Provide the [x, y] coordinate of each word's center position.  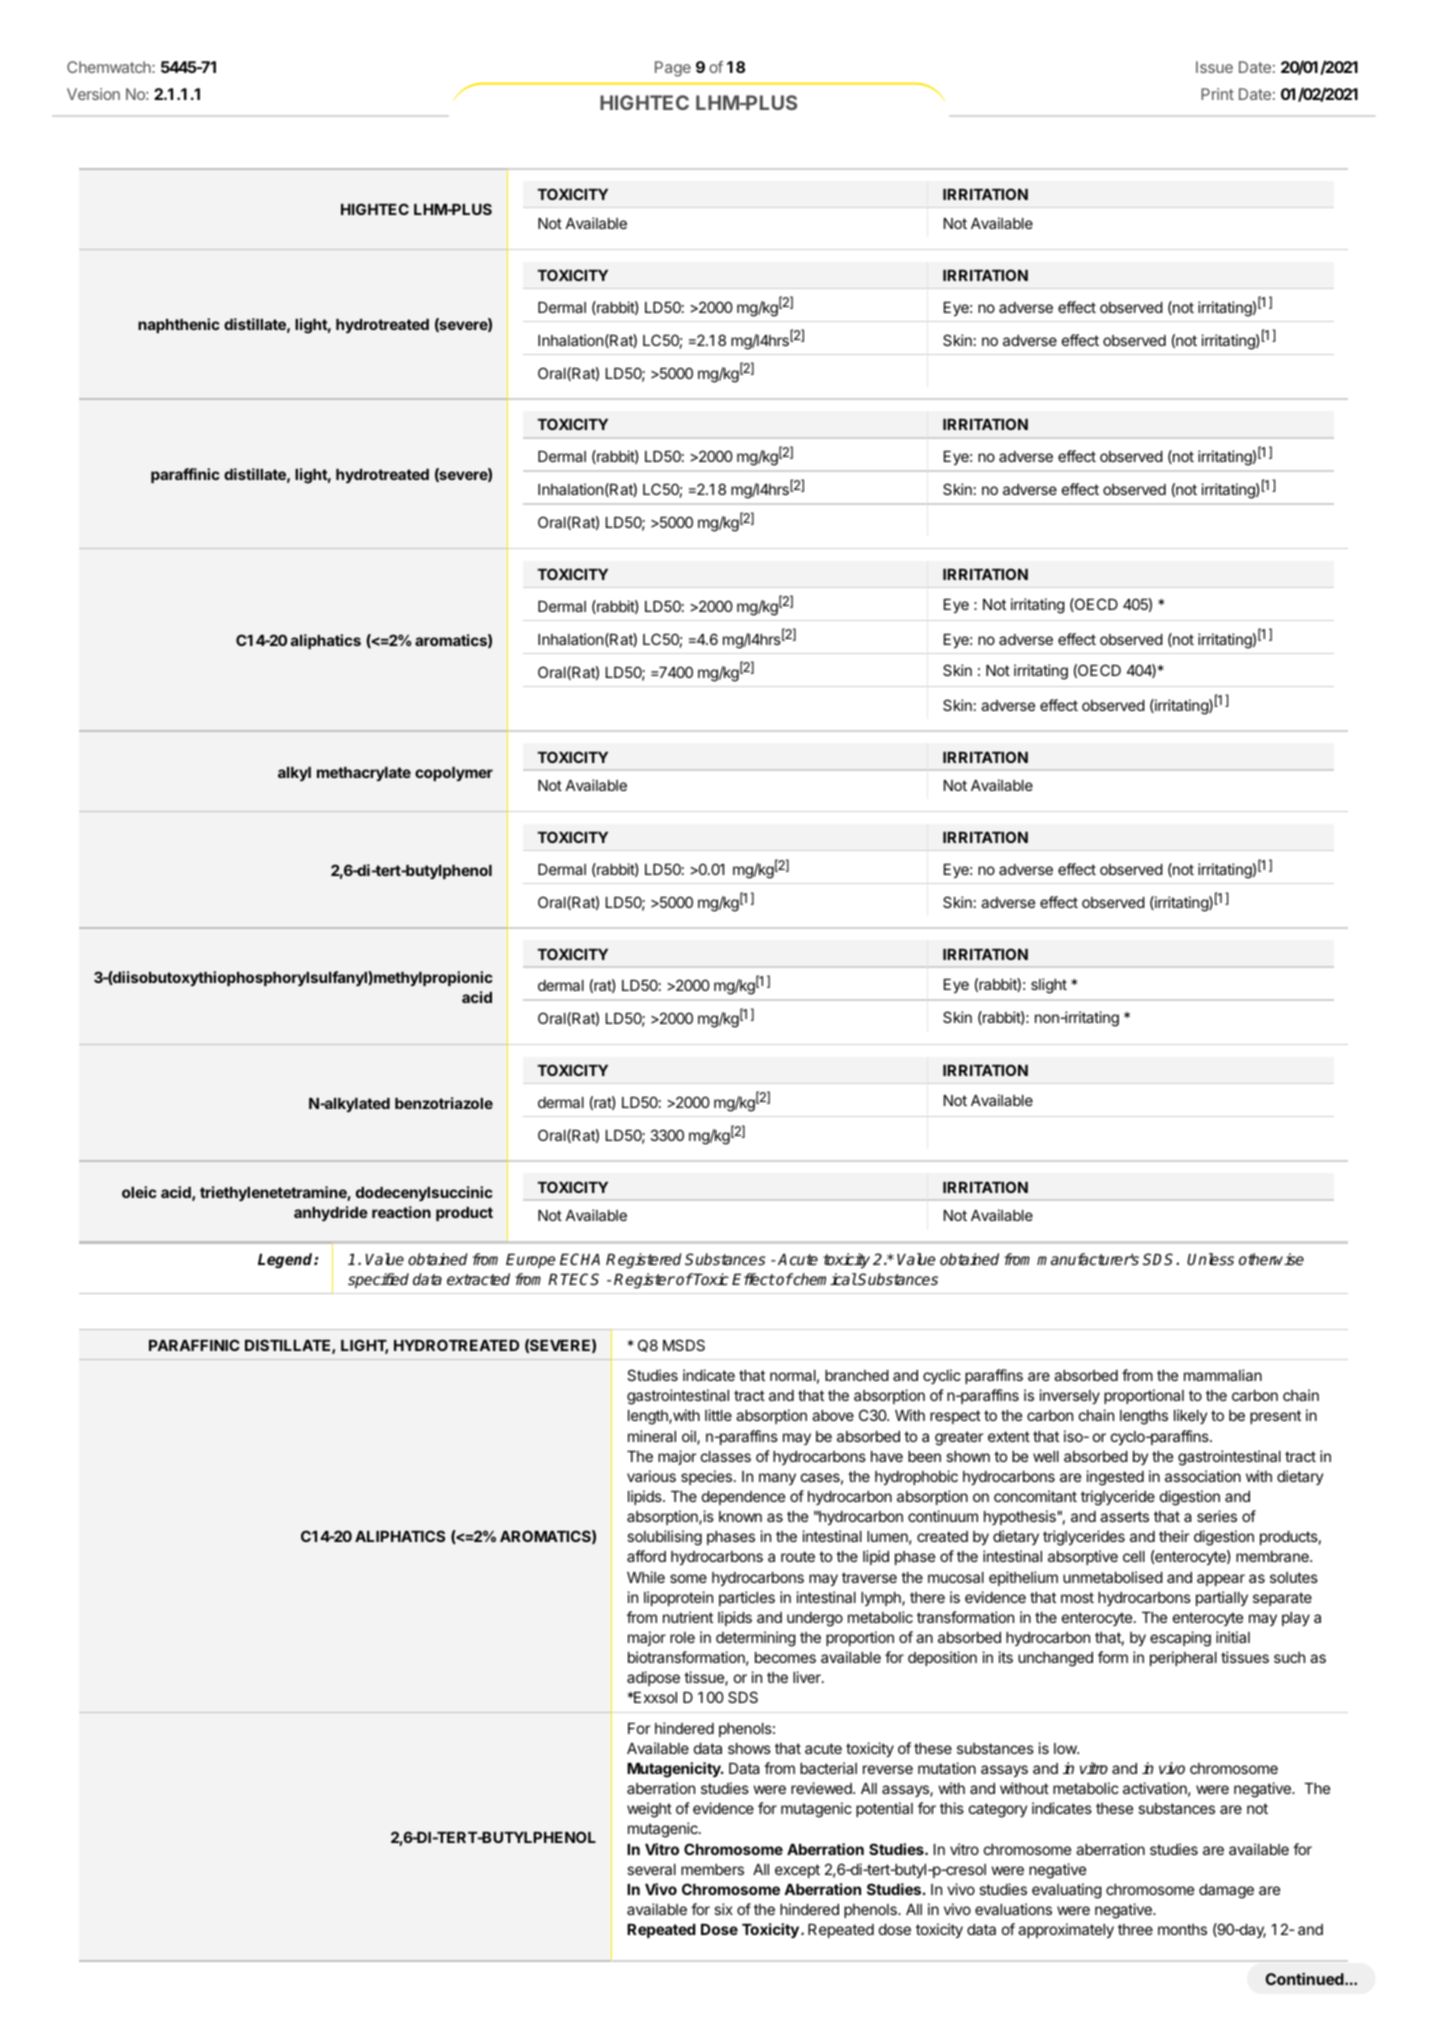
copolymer [454, 774]
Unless [1210, 1259]
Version [93, 94]
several [651, 1869]
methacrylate [364, 774]
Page [673, 69]
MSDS [684, 1345]
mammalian [1223, 1375]
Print [1217, 94]
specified [378, 1281]
